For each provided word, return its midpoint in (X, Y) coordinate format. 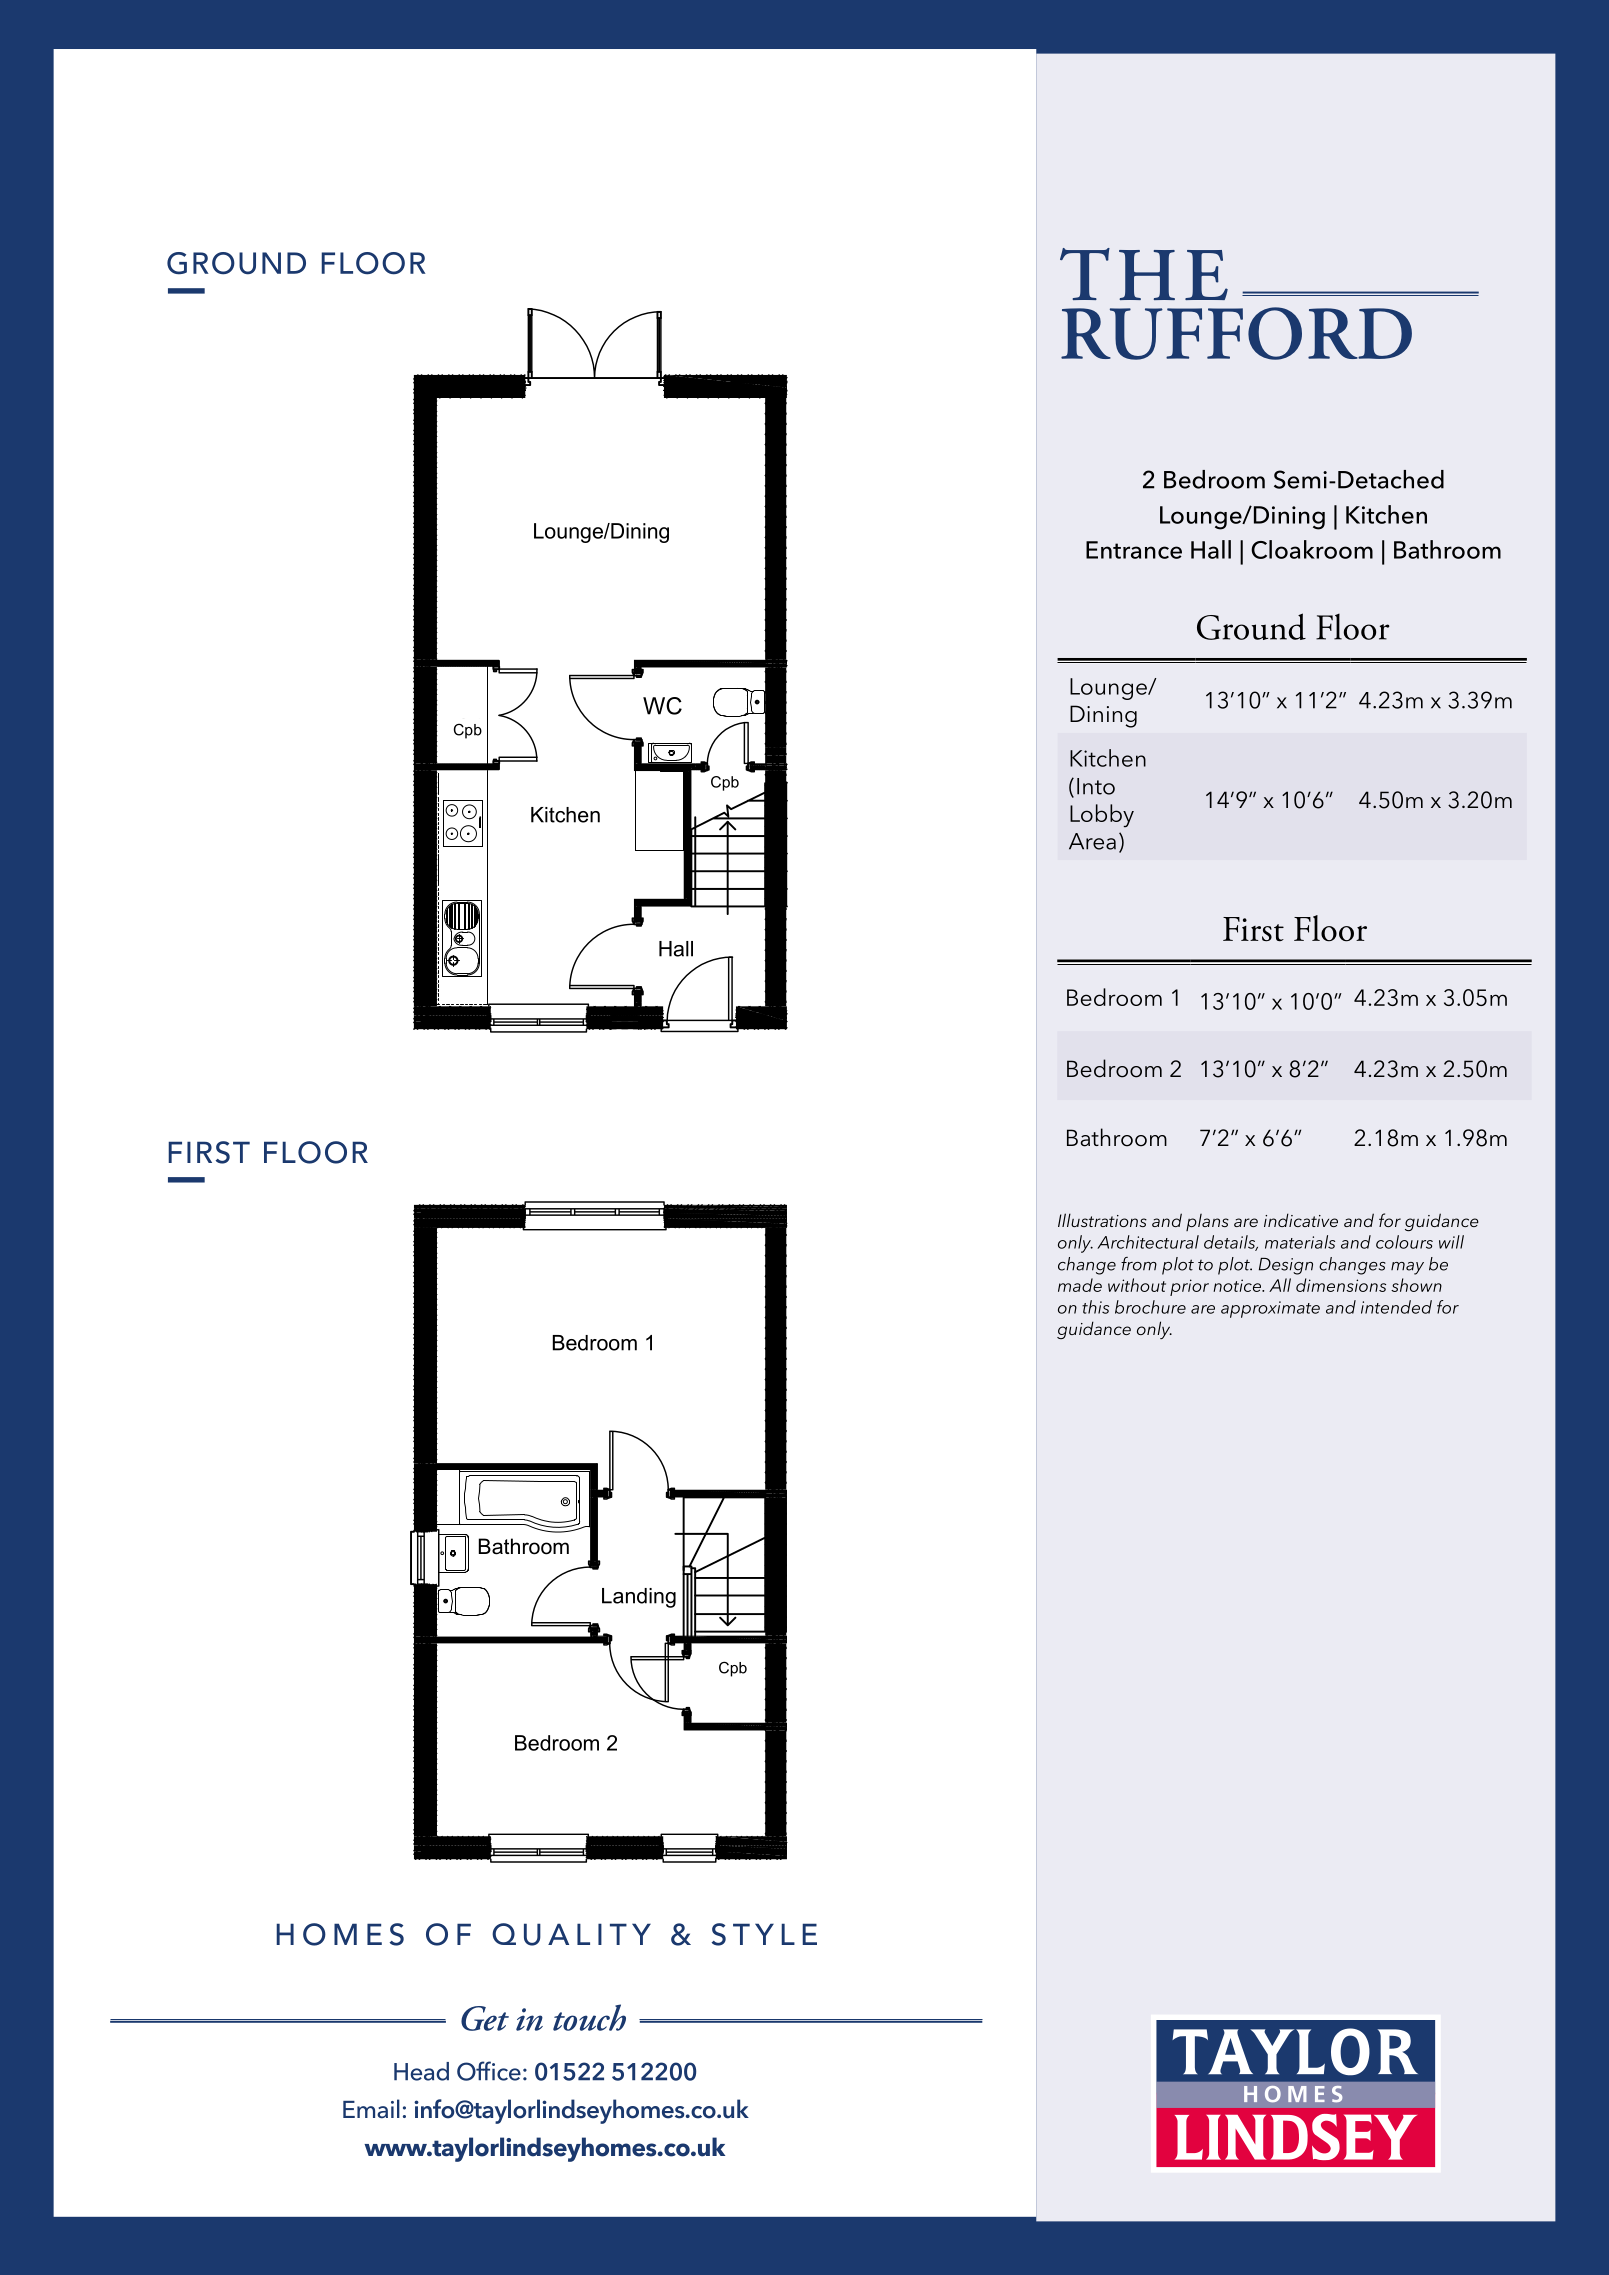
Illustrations (1102, 1220)
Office (489, 2071)
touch (589, 2017)
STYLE (764, 1934)
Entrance (1134, 550)
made (1080, 1285)
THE (1144, 274)
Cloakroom (1312, 549)
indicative (1301, 1220)
